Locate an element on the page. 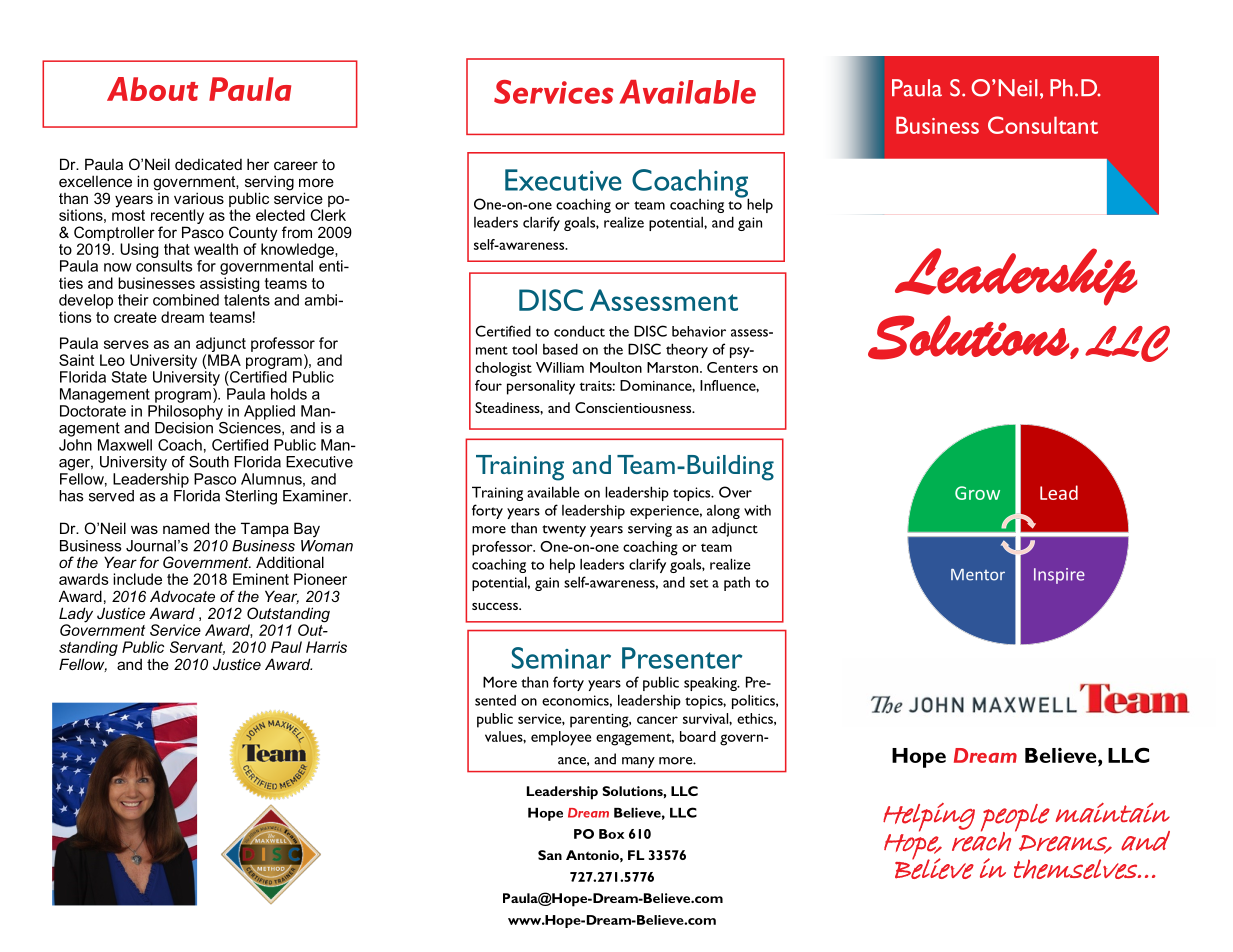 The width and height of the image is (1233, 952). set is located at coordinates (699, 583).
